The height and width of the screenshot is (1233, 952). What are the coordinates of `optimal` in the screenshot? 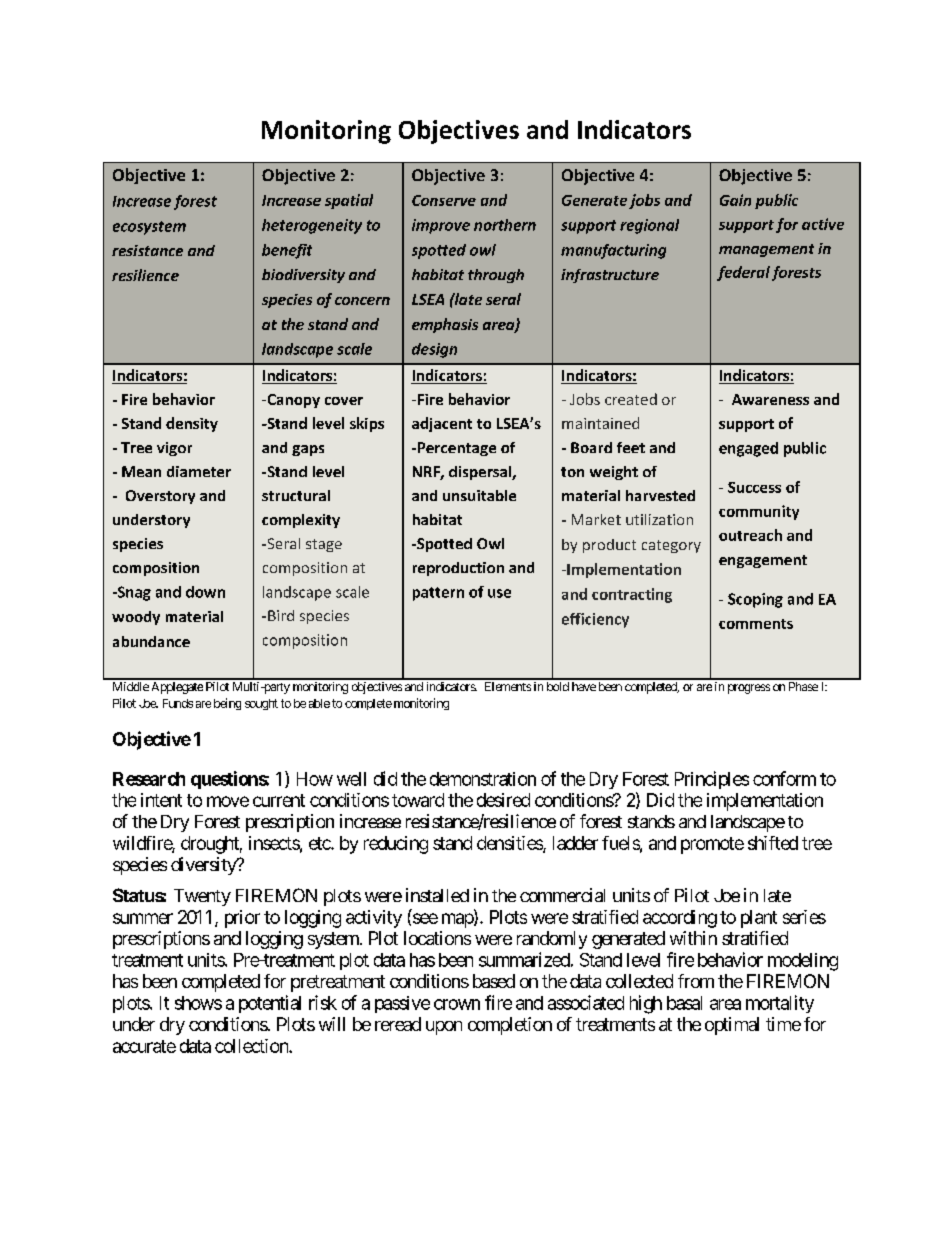 It's located at (732, 1026).
